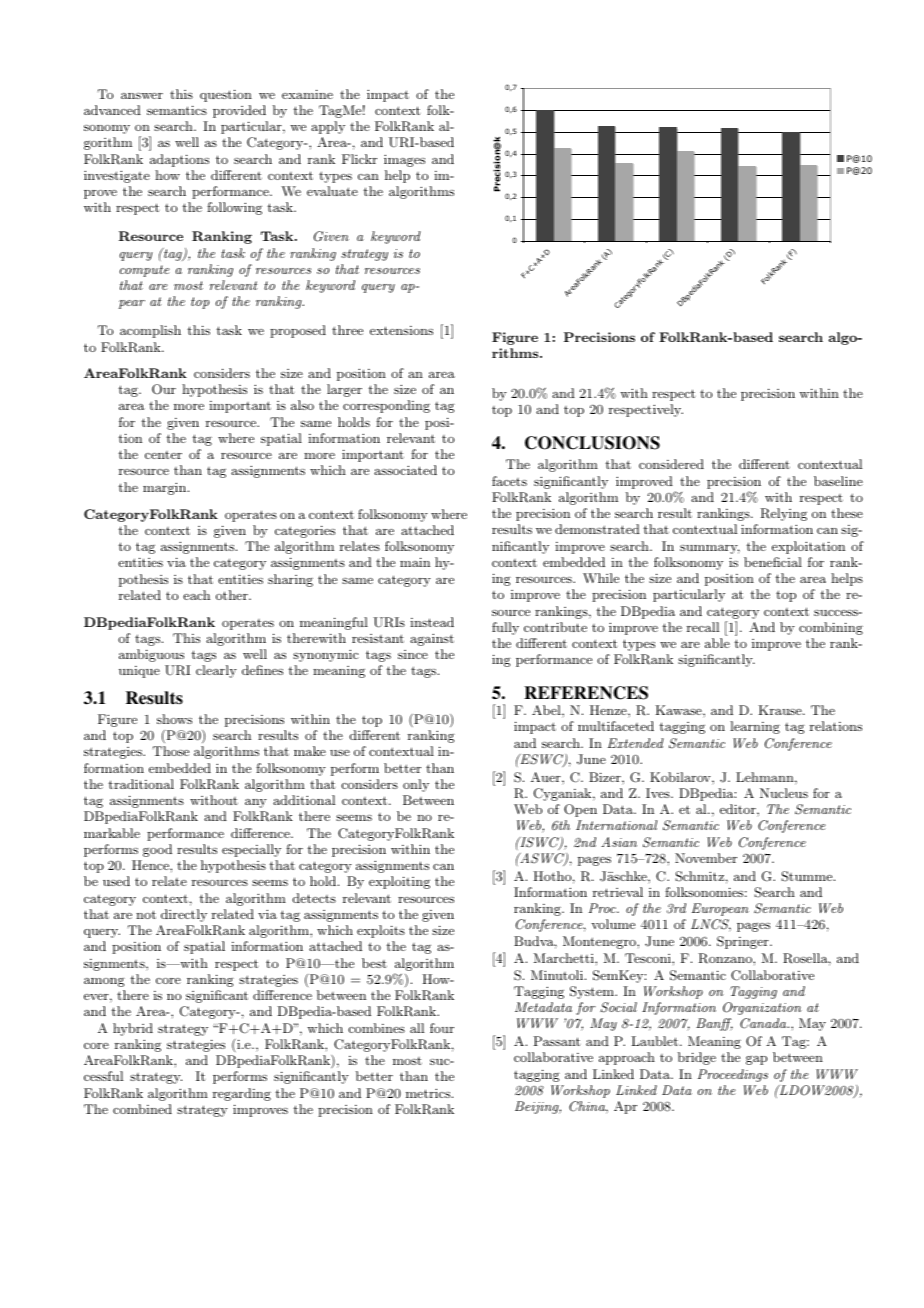 This screenshot has width=924, height=1308. I want to click on provided, so click(239, 111).
